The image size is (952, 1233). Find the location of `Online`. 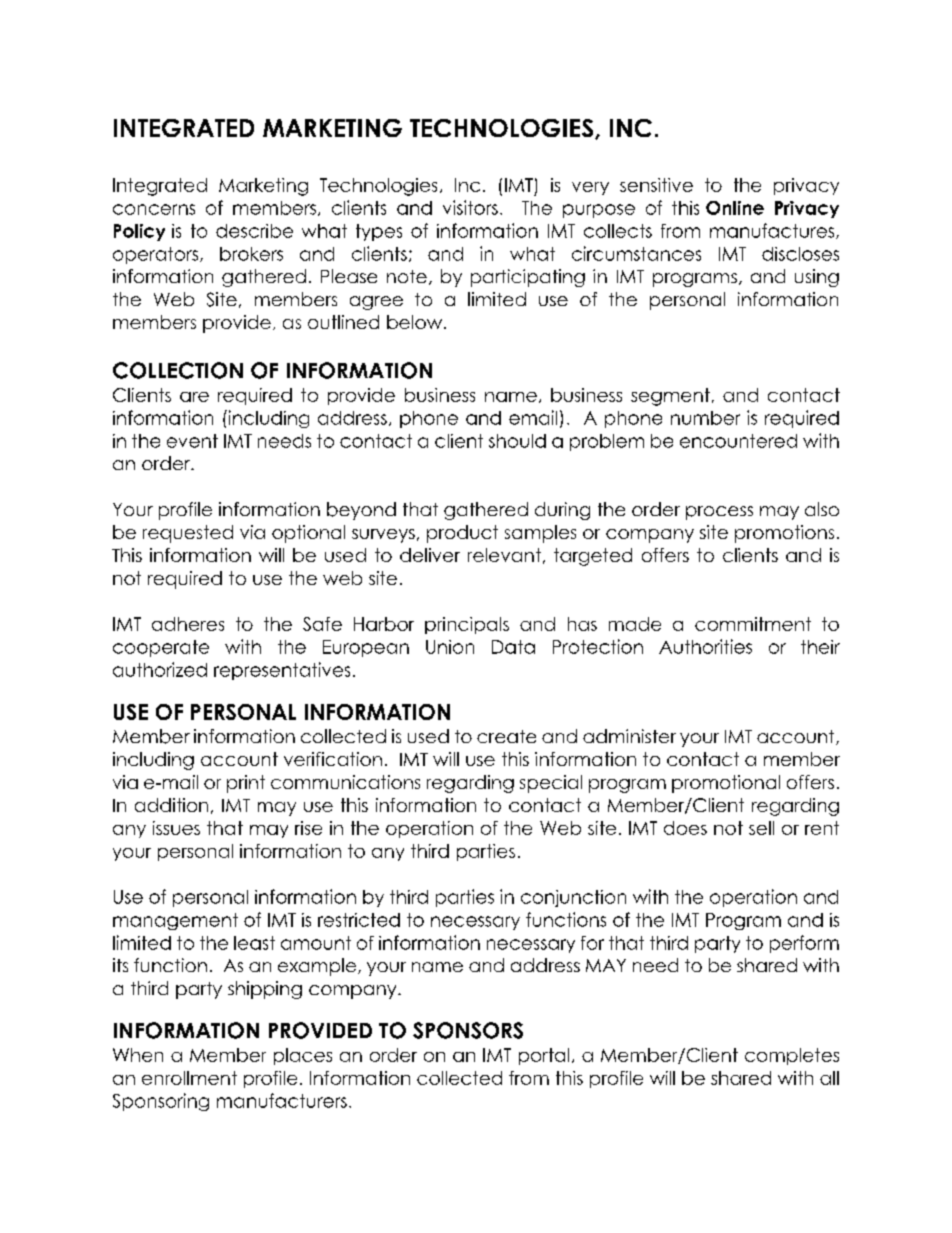

Online is located at coordinates (735, 208).
